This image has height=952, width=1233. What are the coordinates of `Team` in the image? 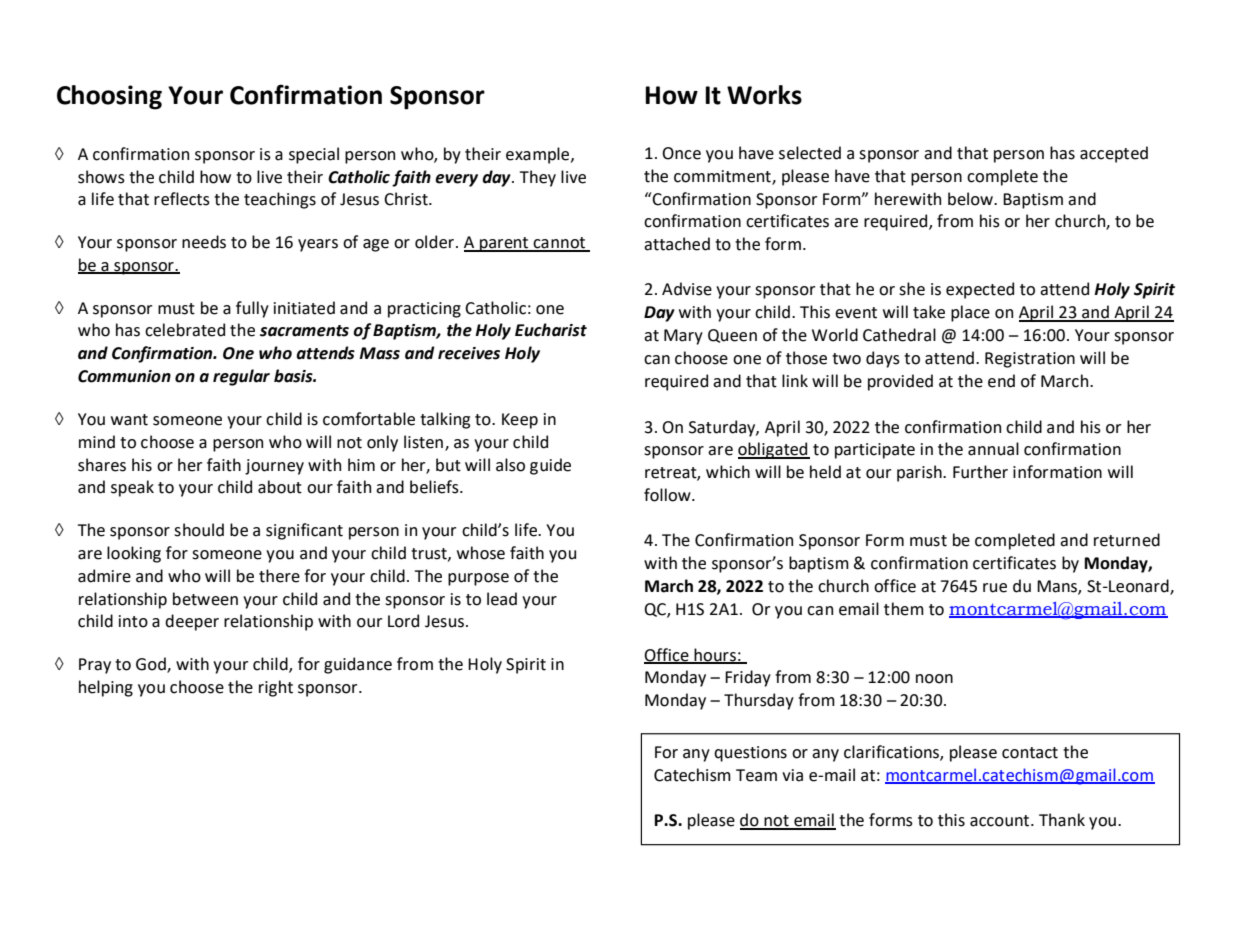 It's located at (756, 775).
